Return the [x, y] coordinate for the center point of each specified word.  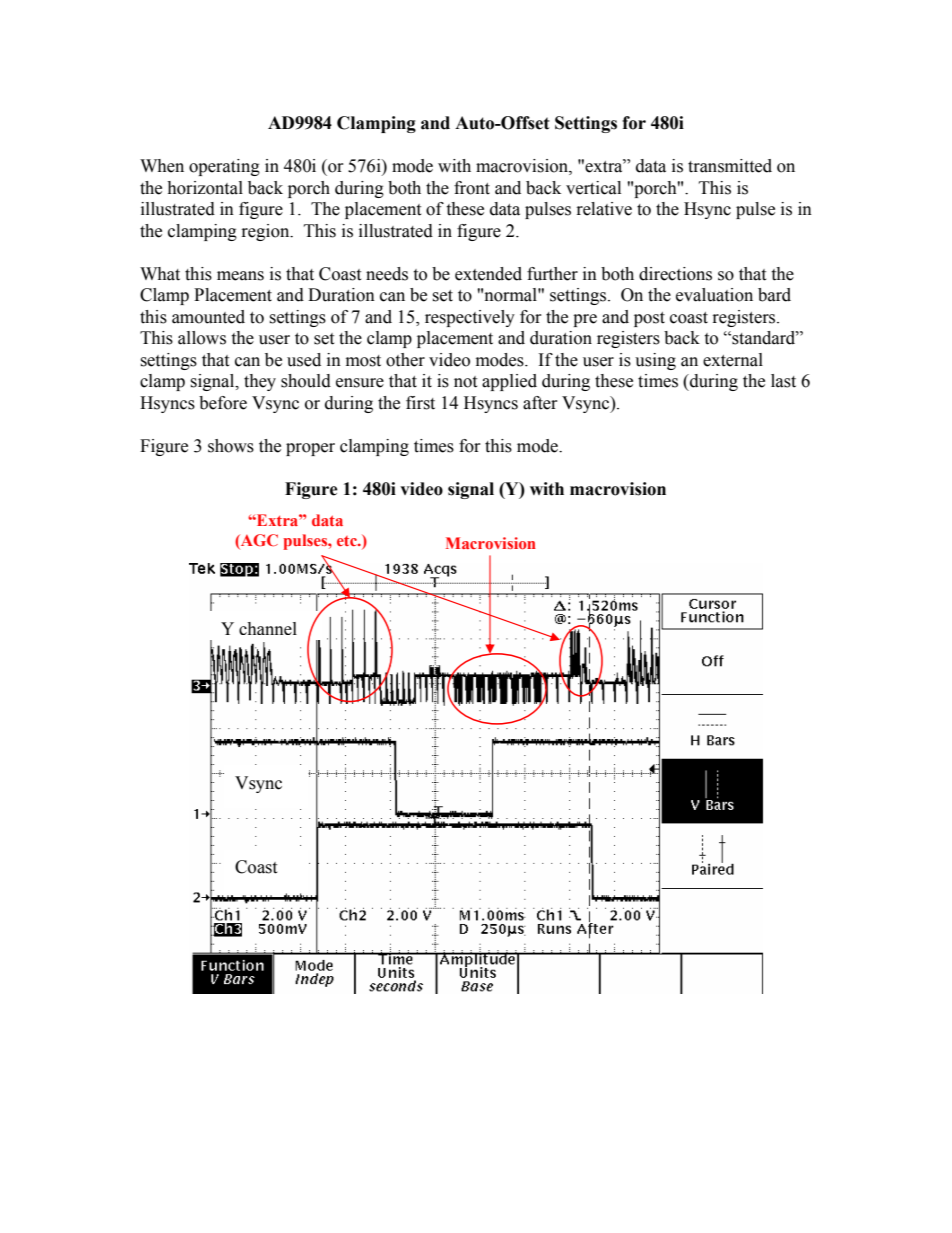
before [223, 403]
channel [268, 628]
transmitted [730, 166]
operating [224, 167]
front [472, 188]
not [465, 382]
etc [348, 541]
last [783, 381]
